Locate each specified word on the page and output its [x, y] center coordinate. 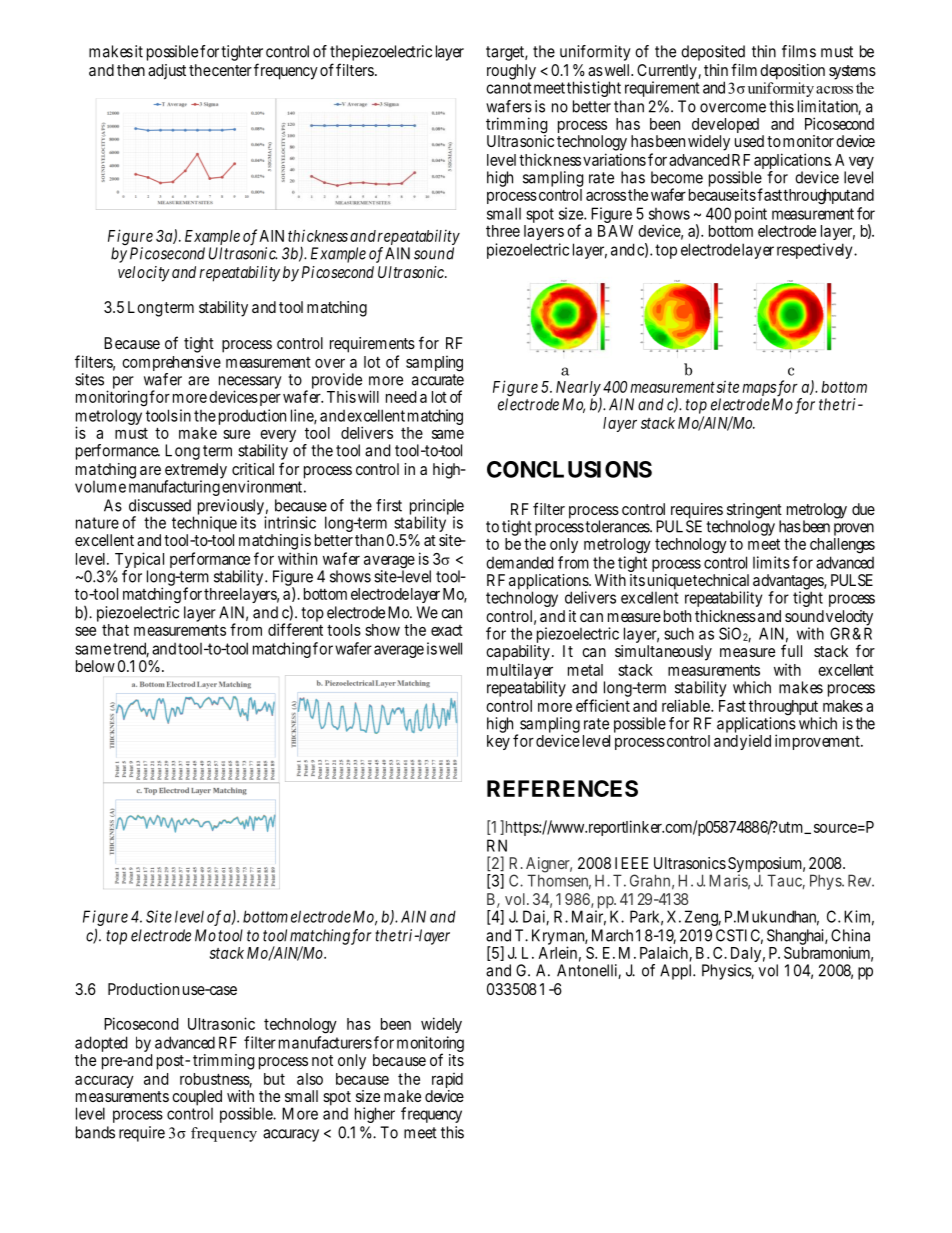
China [850, 935]
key [498, 742]
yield [755, 742]
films [799, 51]
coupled [197, 1098]
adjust [167, 72]
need [401, 397]
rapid [447, 1082]
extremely [196, 472]
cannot [508, 88]
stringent [754, 512]
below [95, 666]
